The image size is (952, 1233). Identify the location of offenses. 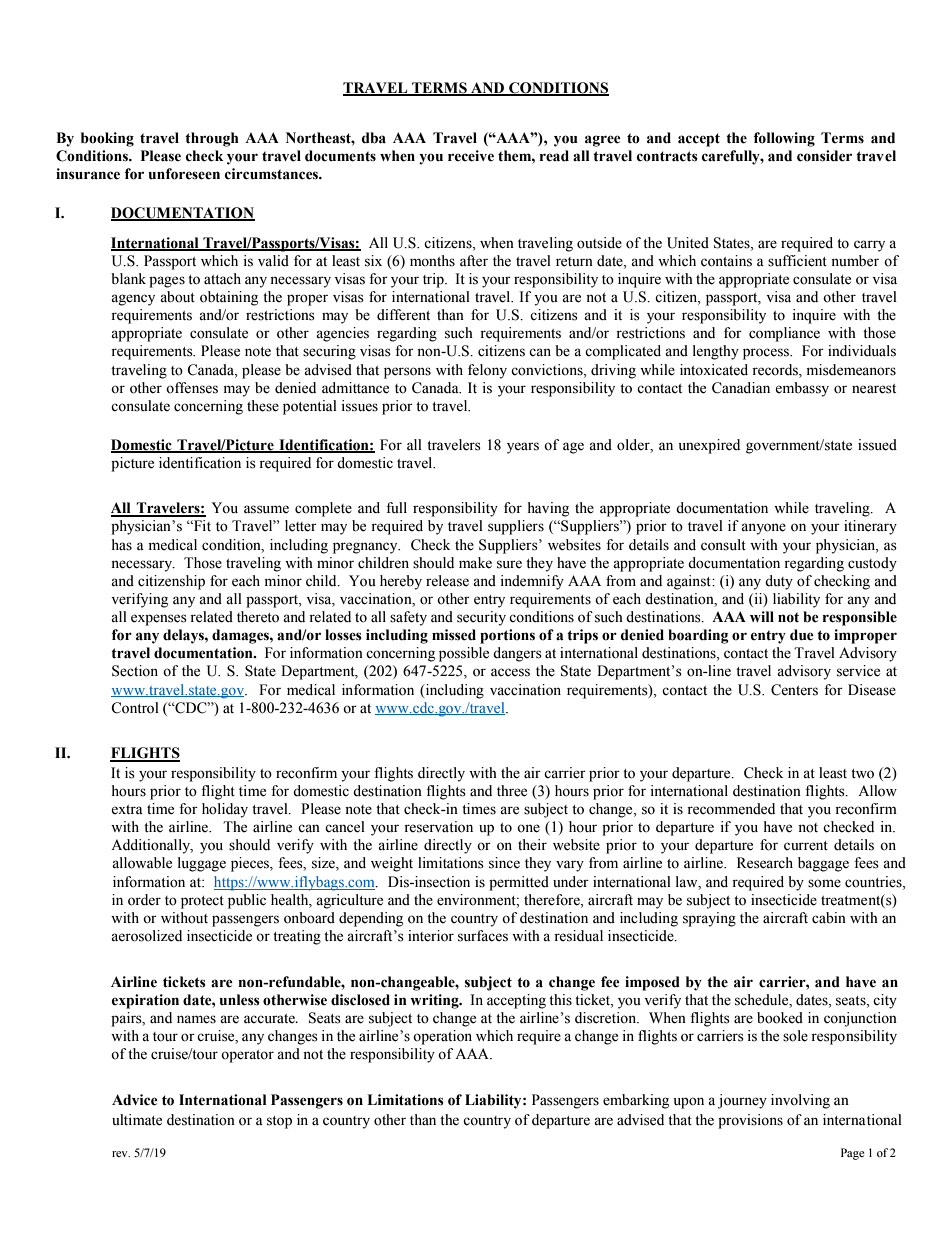
(192, 388).
